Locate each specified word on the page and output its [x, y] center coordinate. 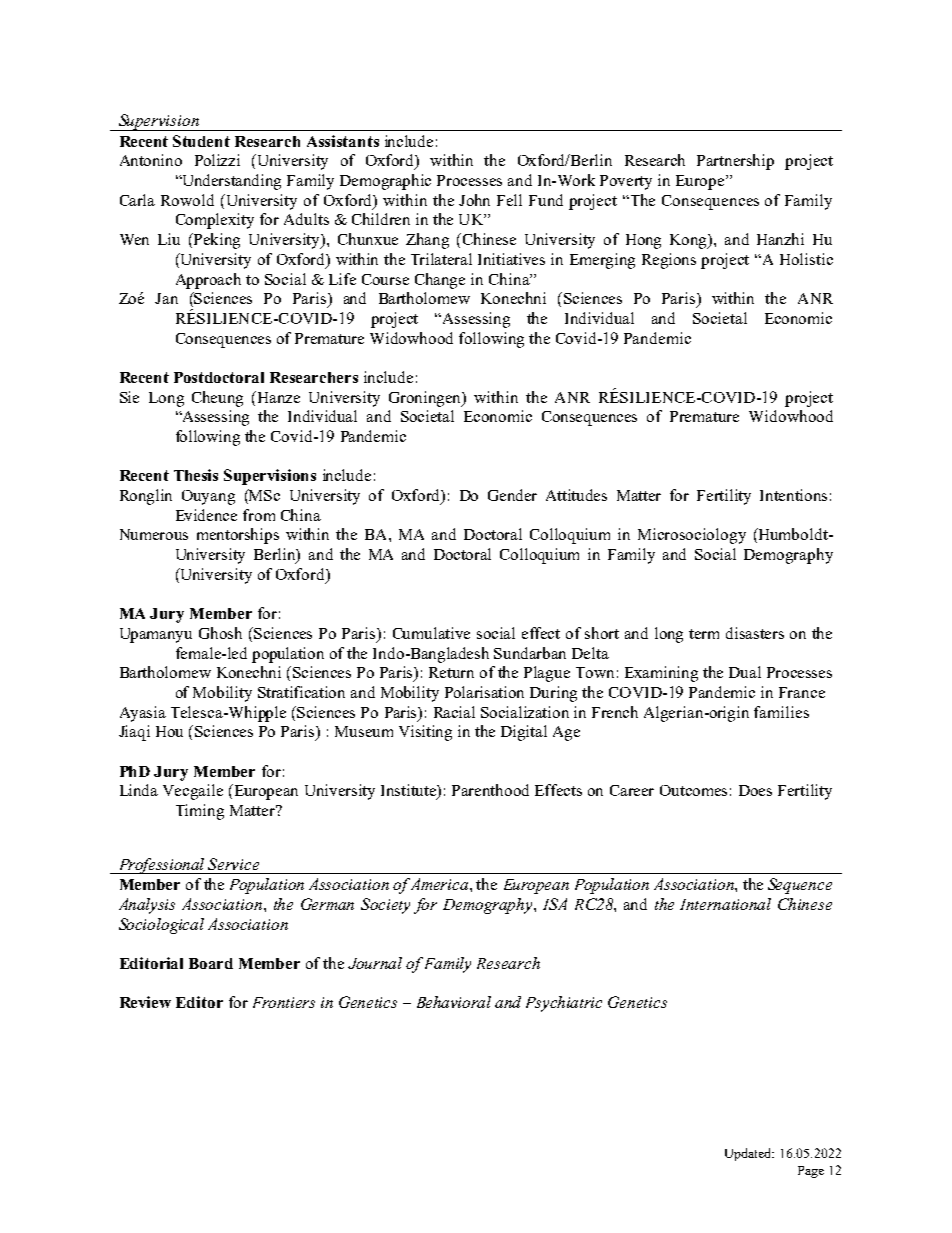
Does [755, 790]
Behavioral [454, 1002]
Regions [669, 261]
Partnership [735, 162]
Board [211, 963]
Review [145, 1002]
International [725, 904]
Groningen [426, 399]
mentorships [238, 536]
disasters [755, 633]
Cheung [217, 399]
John [474, 200]
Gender [512, 495]
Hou [169, 731]
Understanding [230, 182]
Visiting [425, 733]
